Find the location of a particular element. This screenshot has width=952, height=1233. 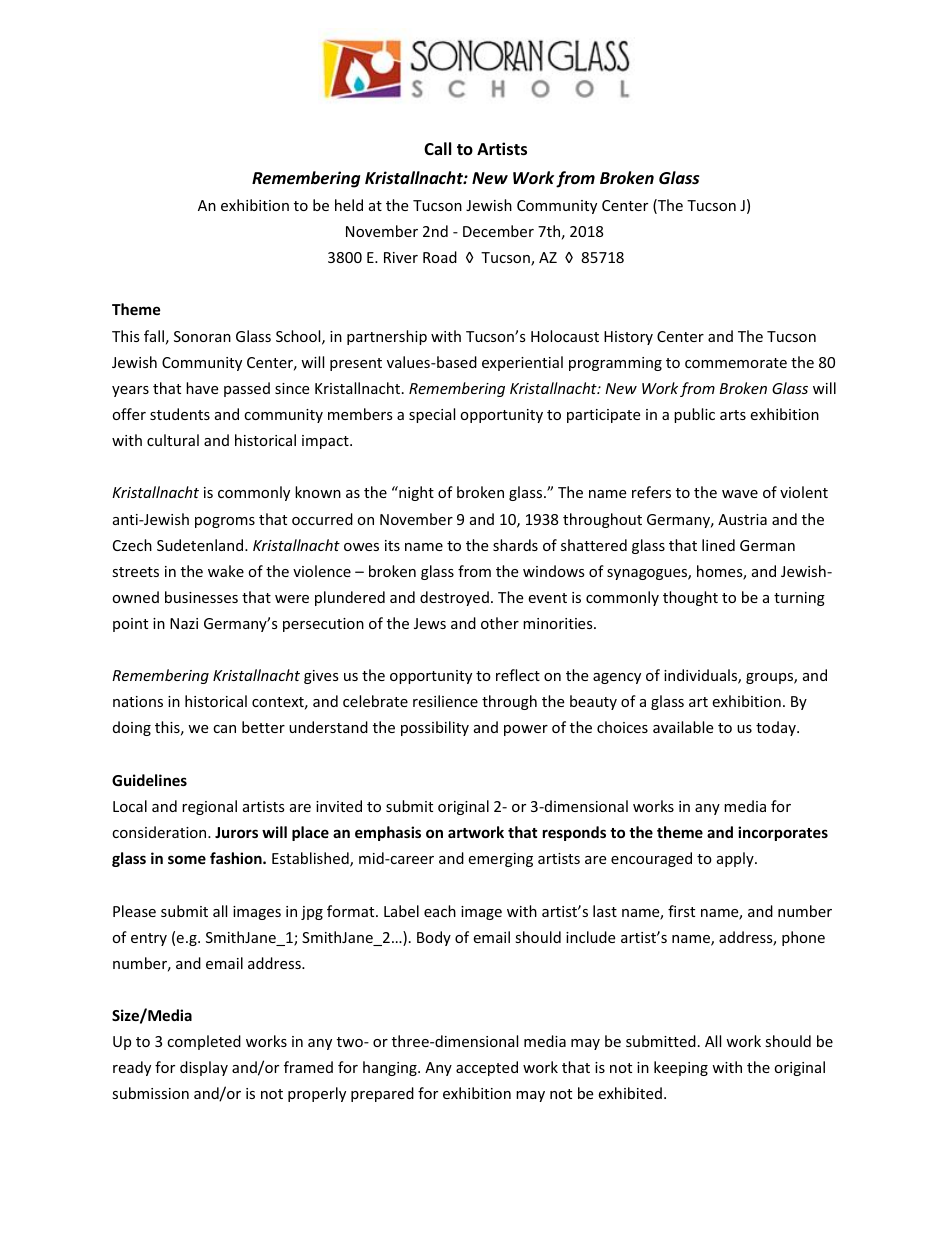

wake is located at coordinates (226, 571).
